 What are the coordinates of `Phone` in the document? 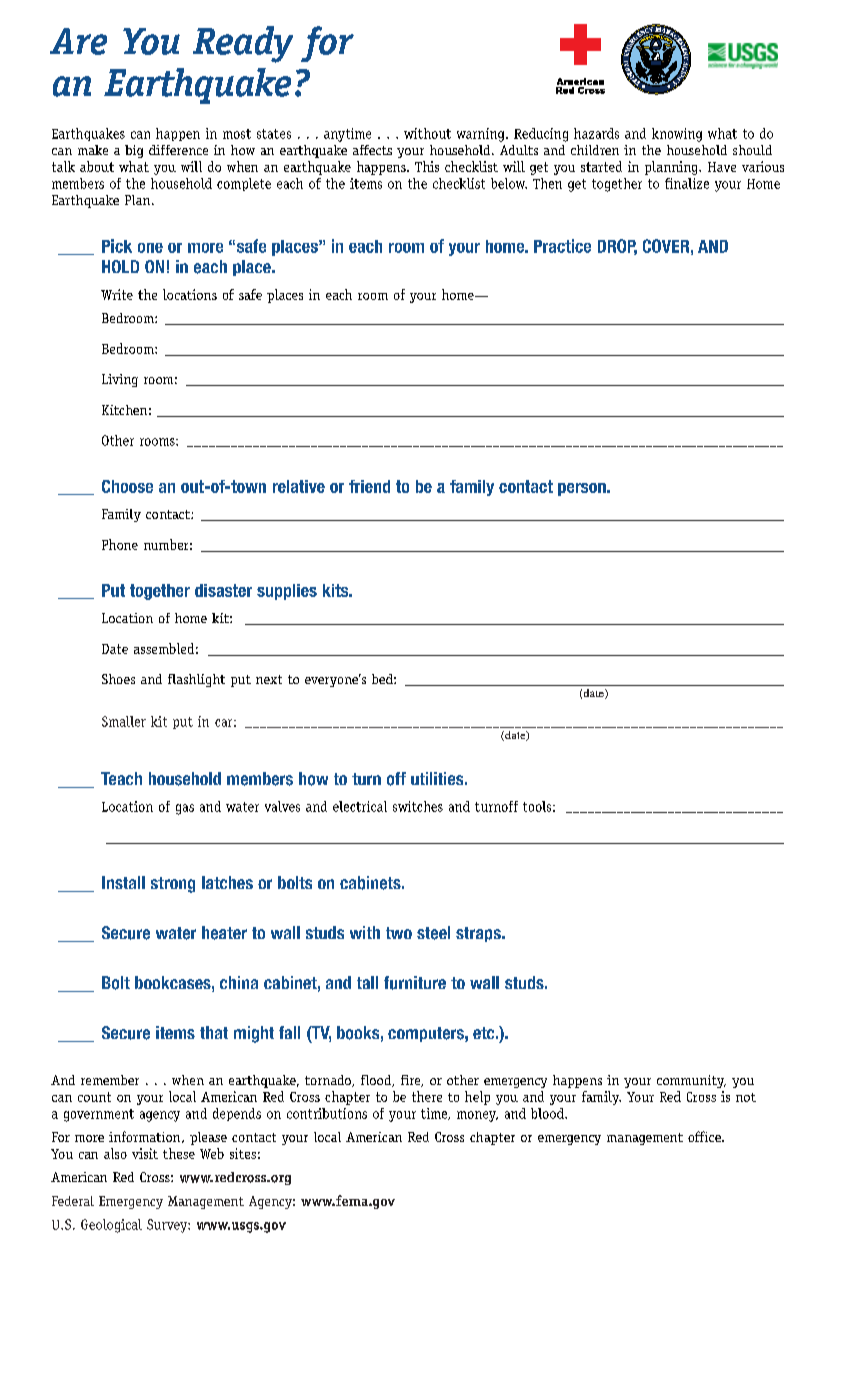 It's located at (120, 544).
